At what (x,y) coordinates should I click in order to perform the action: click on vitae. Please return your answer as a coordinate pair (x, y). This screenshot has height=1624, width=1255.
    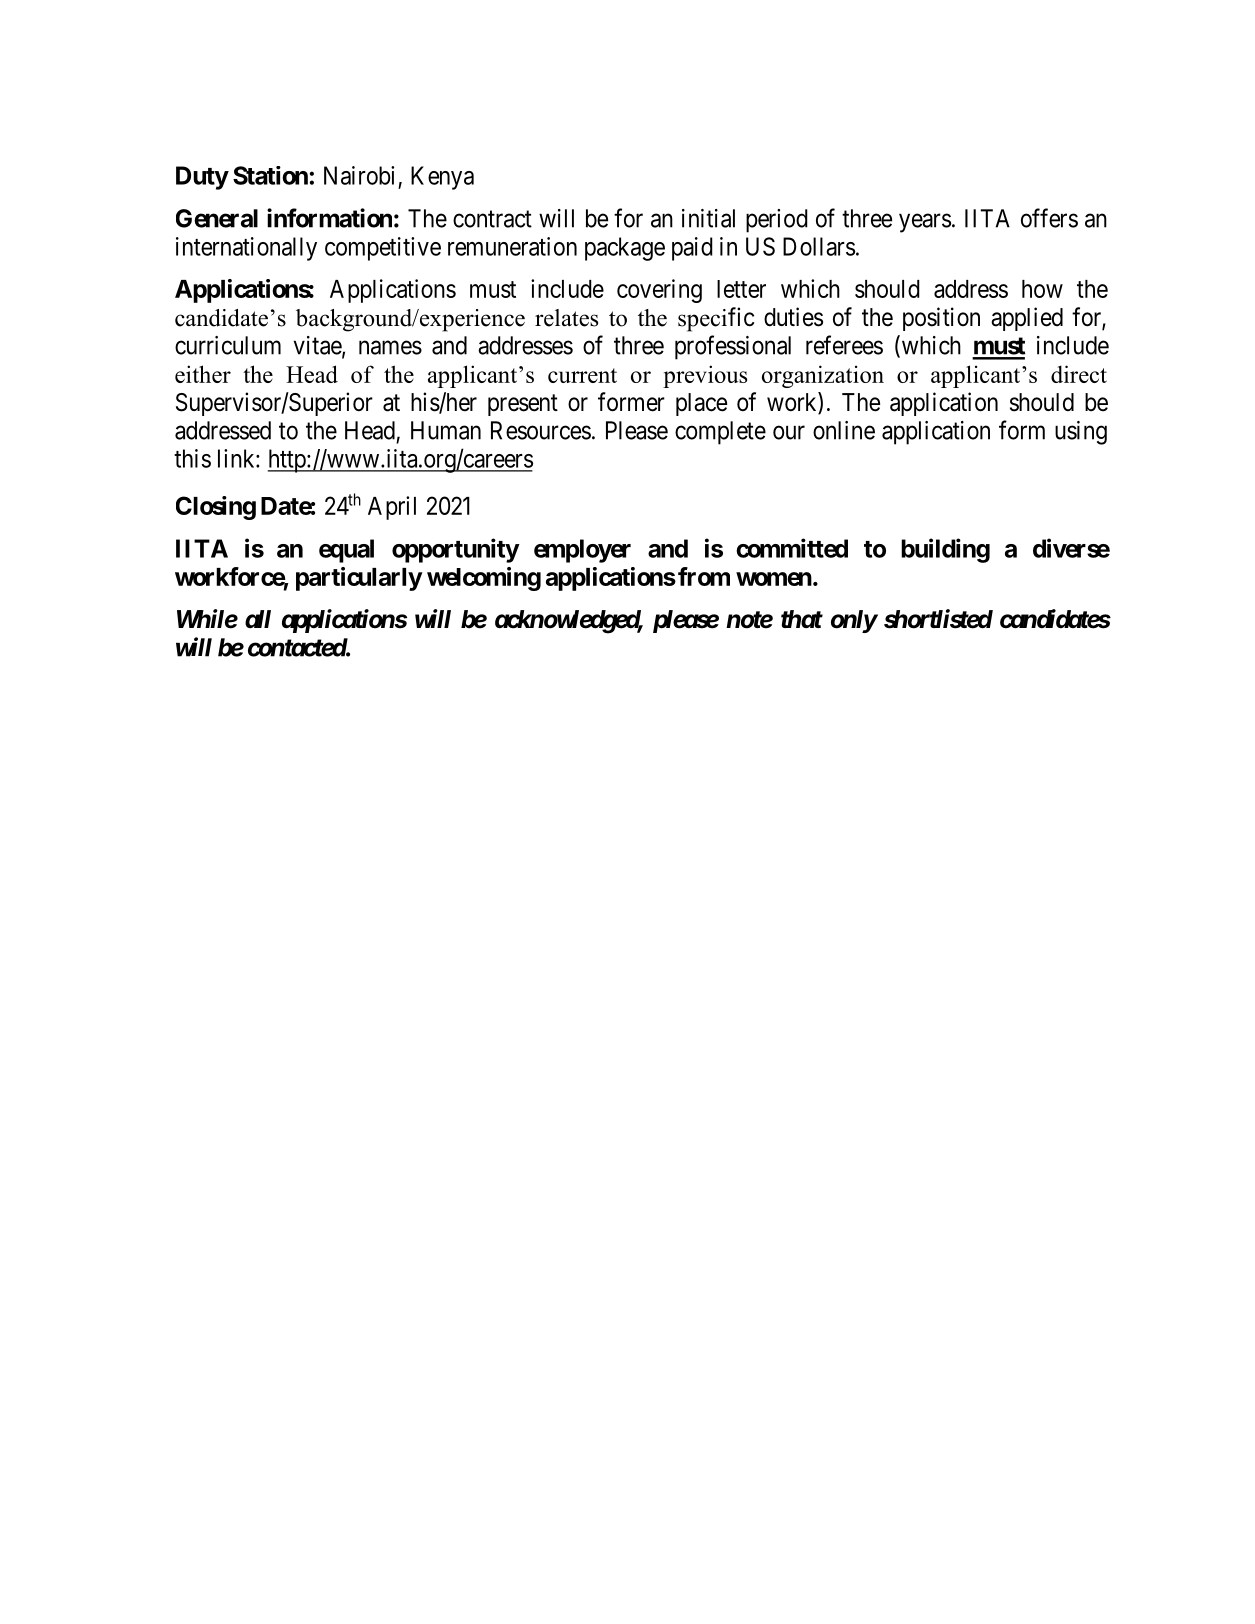
    Looking at the image, I should click on (318, 346).
